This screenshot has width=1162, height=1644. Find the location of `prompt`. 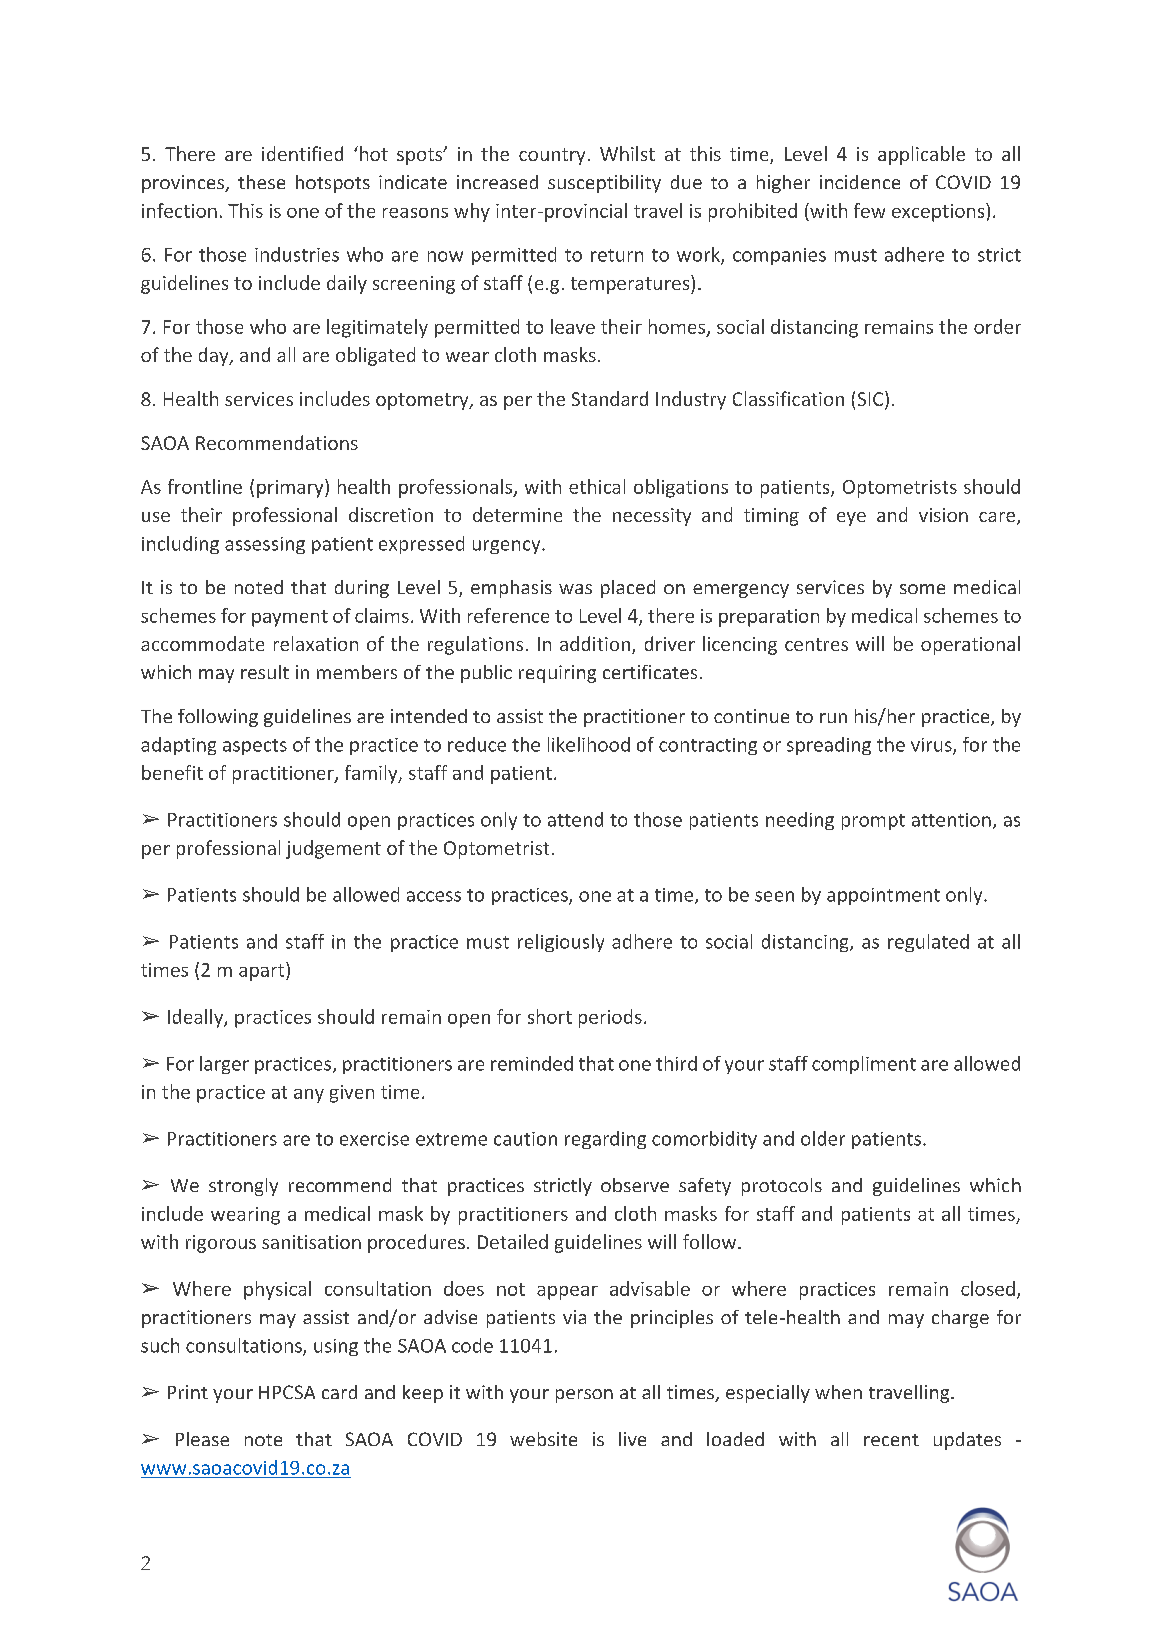

prompt is located at coordinates (873, 822).
